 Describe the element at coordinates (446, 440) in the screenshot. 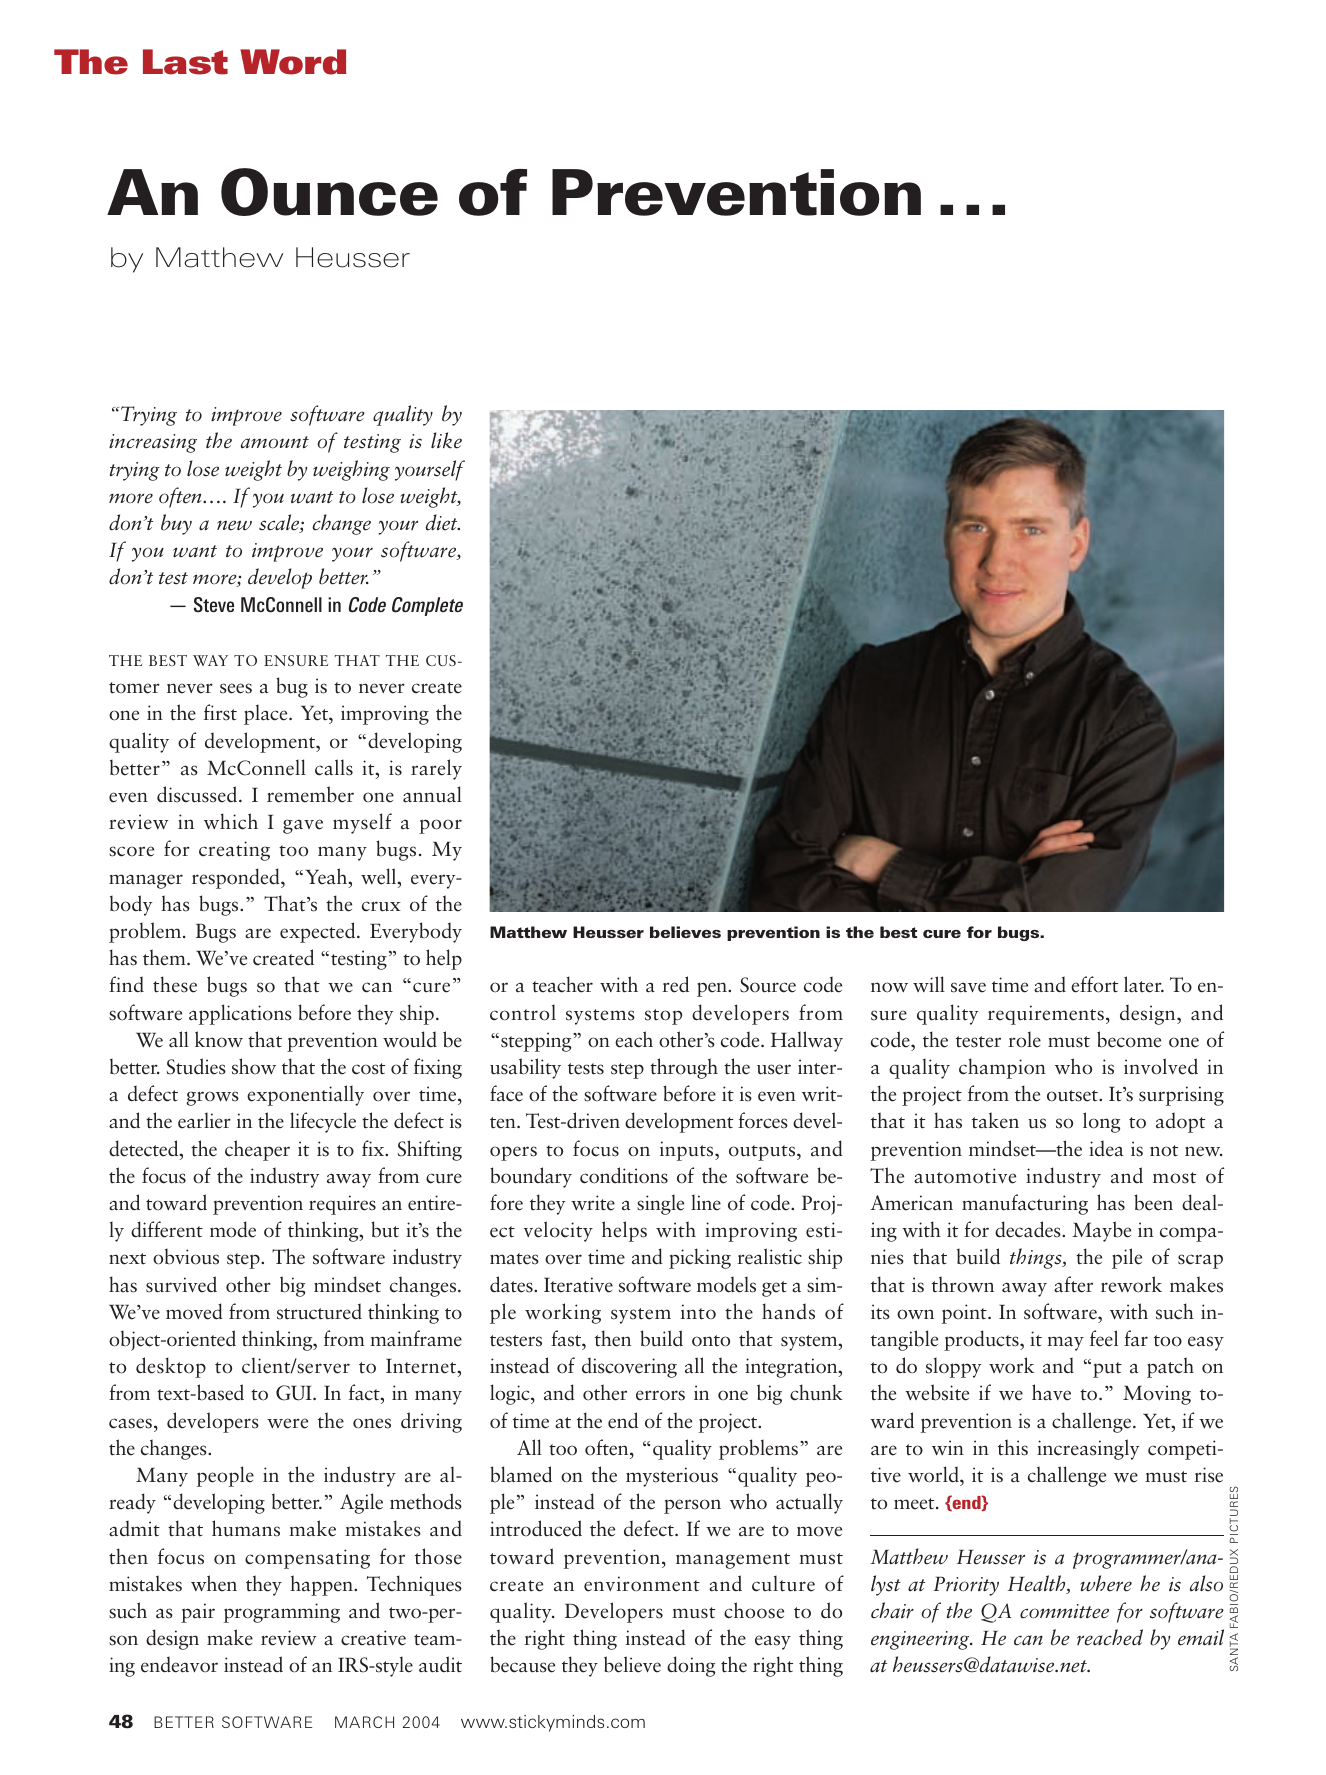

I see `like` at that location.
